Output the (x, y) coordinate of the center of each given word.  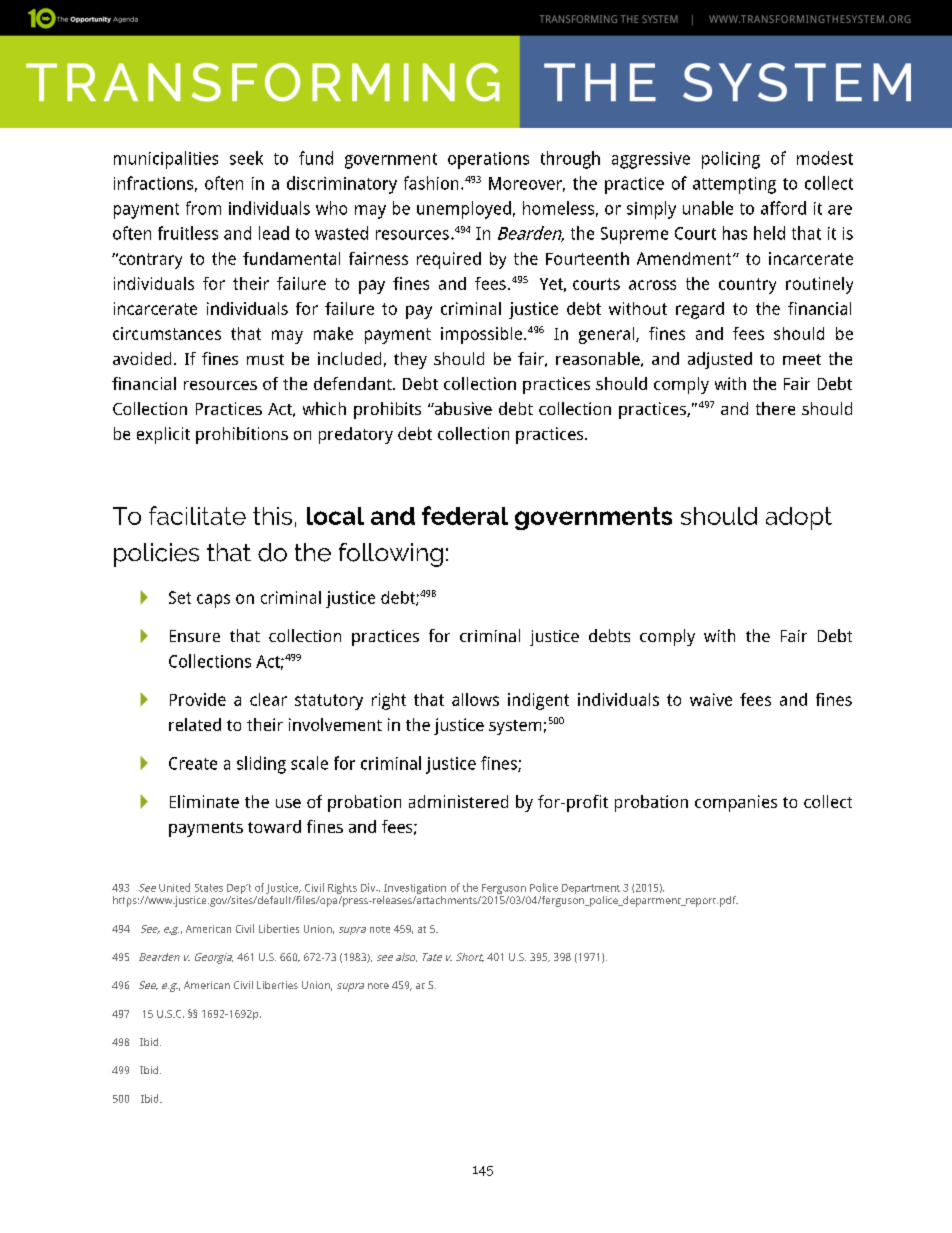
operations (488, 160)
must (265, 359)
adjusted (720, 360)
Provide (198, 699)
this (272, 516)
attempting (734, 185)
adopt (799, 518)
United (174, 887)
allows (475, 699)
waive (711, 699)
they (410, 360)
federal (465, 515)
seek (246, 158)
